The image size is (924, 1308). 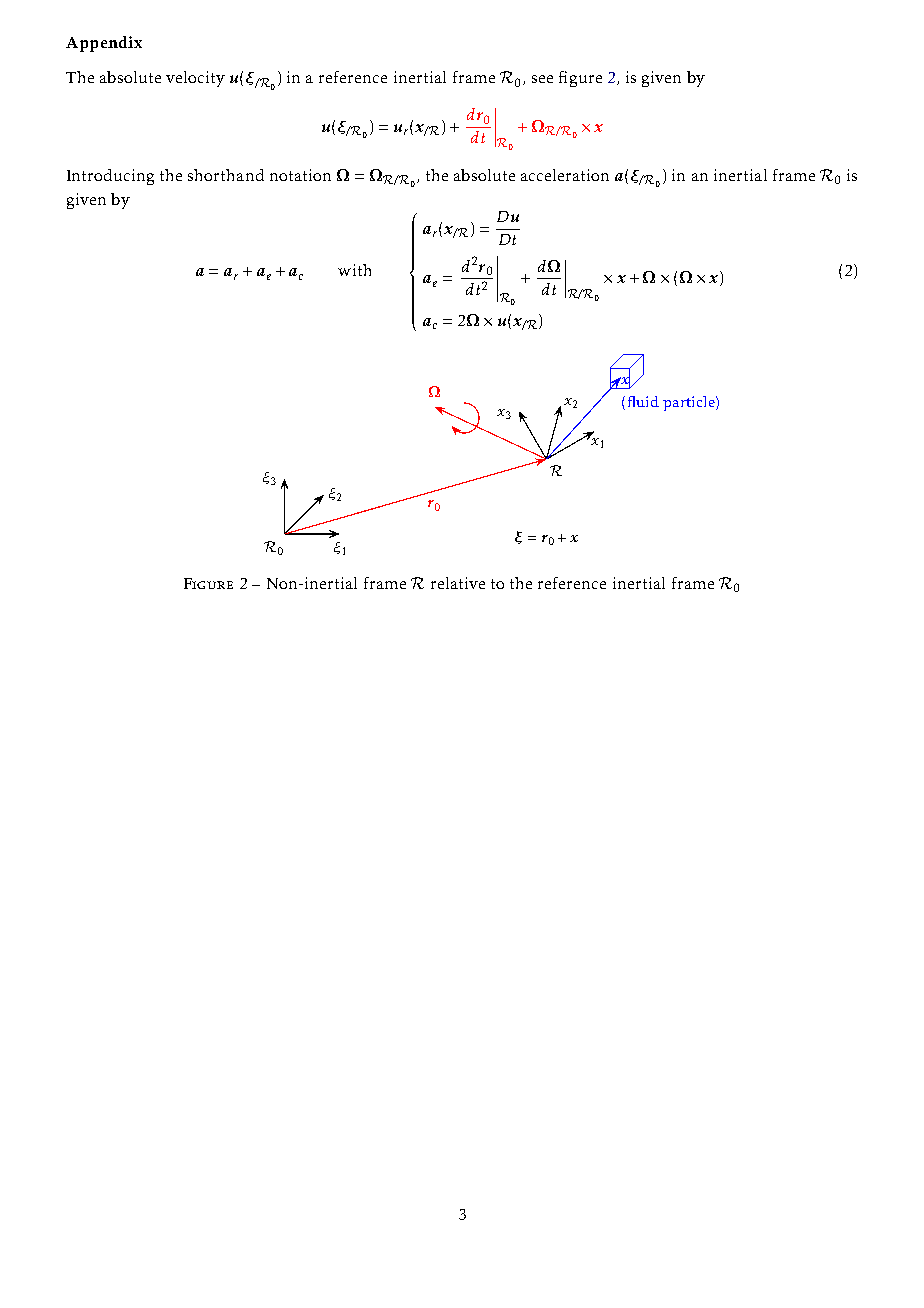 What do you see at coordinates (542, 79) in the screenshot?
I see `see` at bounding box center [542, 79].
